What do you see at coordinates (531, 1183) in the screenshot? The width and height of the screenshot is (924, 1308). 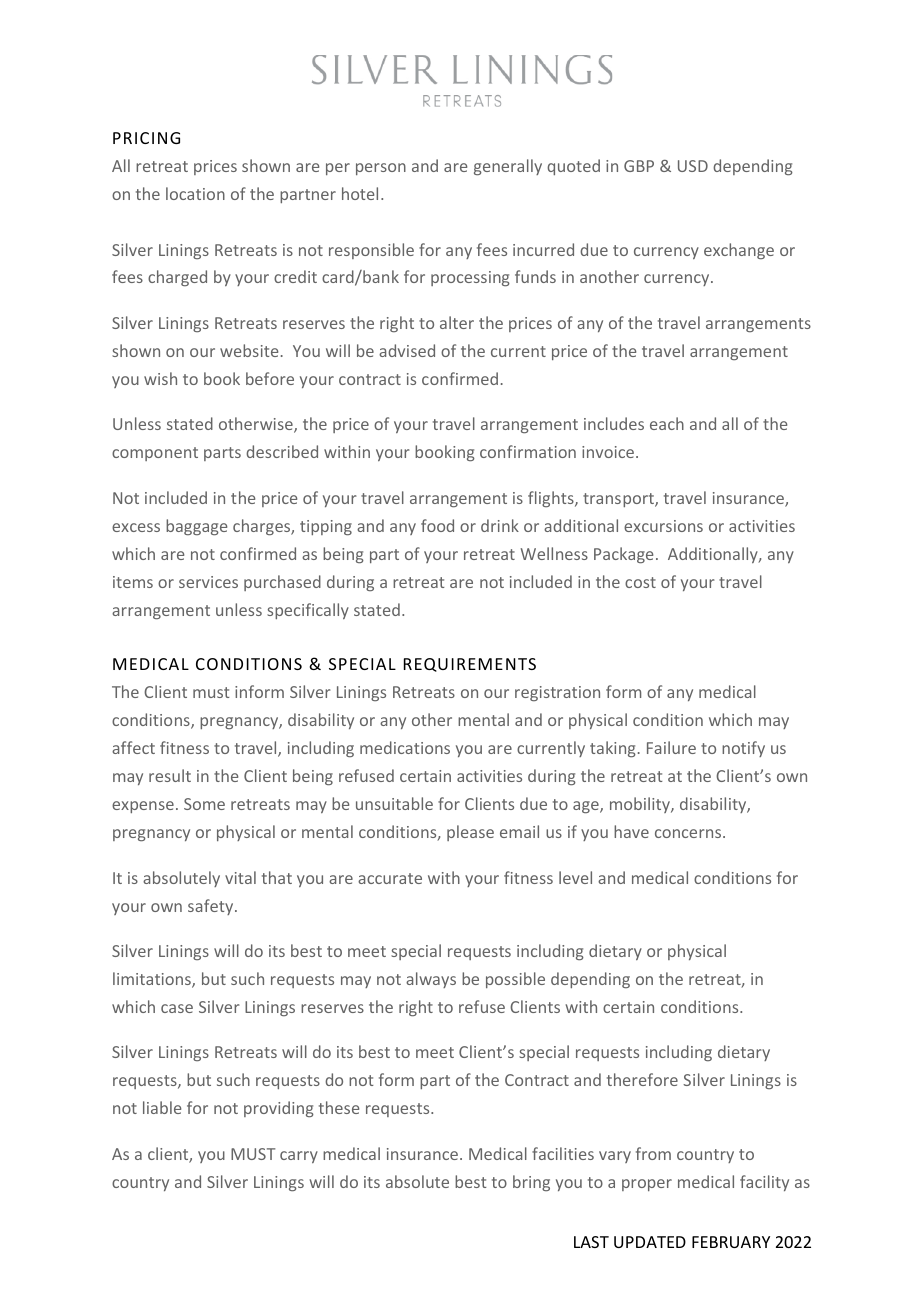 I see `bring` at bounding box center [531, 1183].
